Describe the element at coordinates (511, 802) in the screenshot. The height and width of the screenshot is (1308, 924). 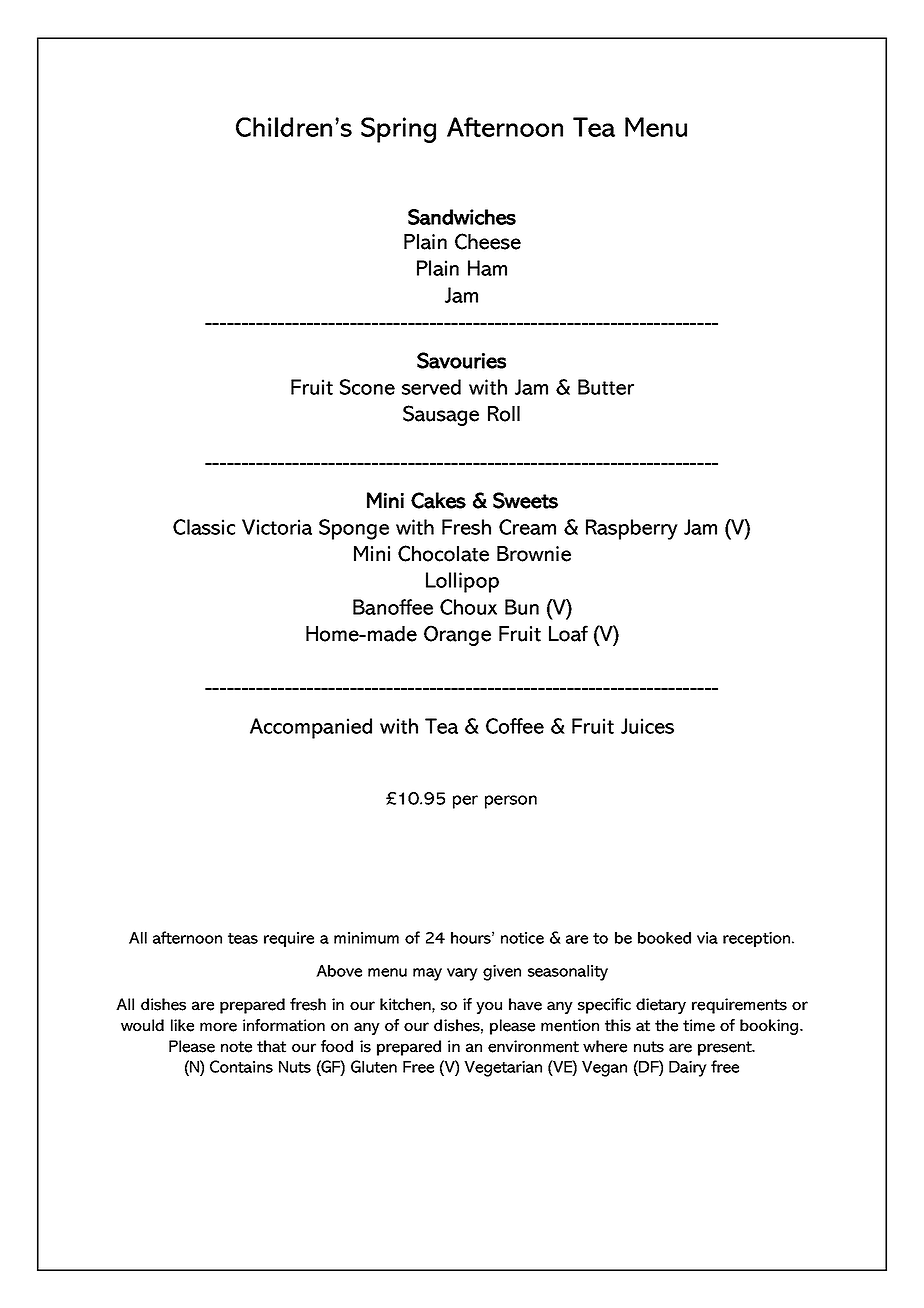
I see `person` at that location.
